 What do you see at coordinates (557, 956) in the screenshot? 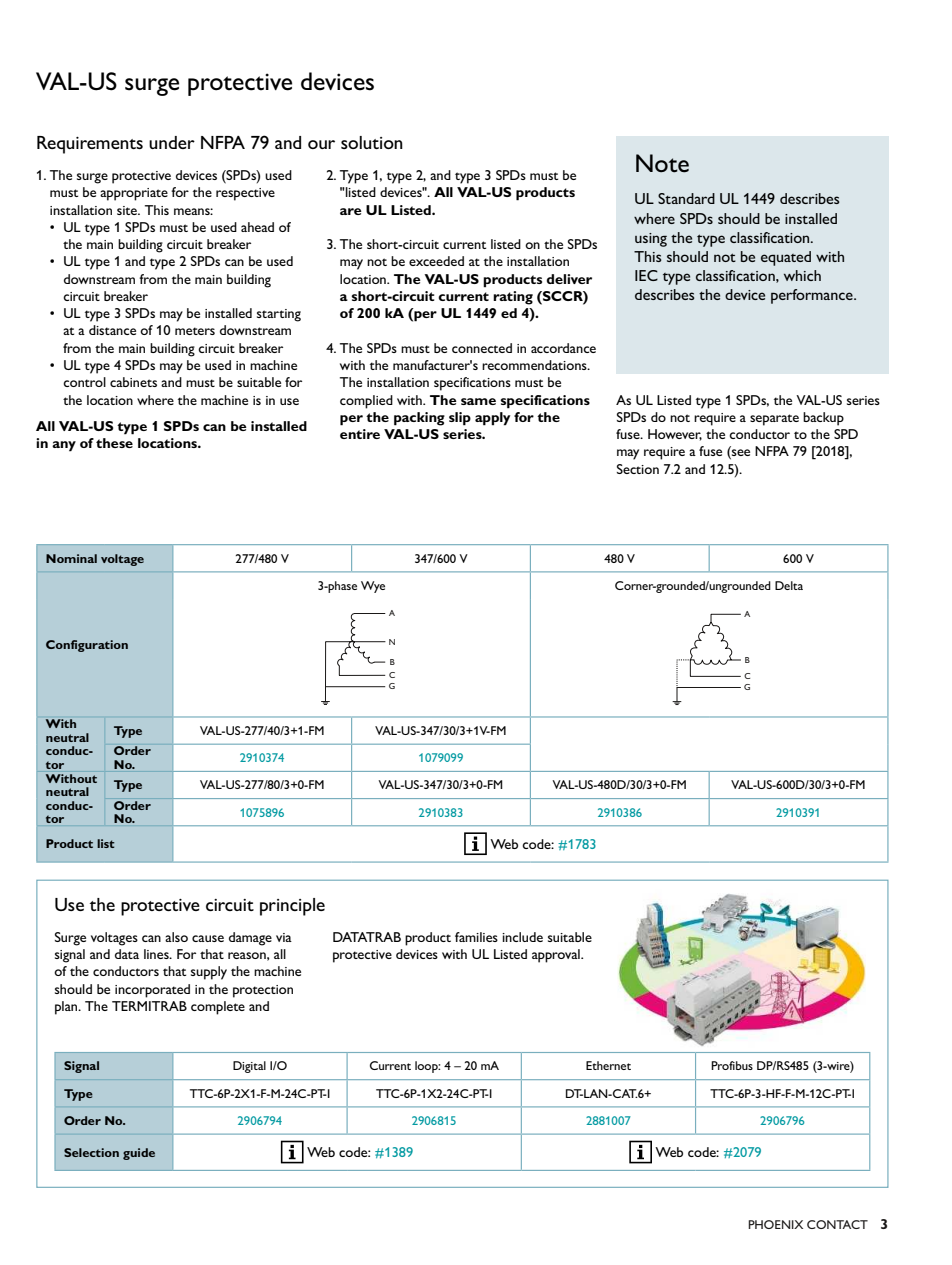
I see `approval` at bounding box center [557, 956].
